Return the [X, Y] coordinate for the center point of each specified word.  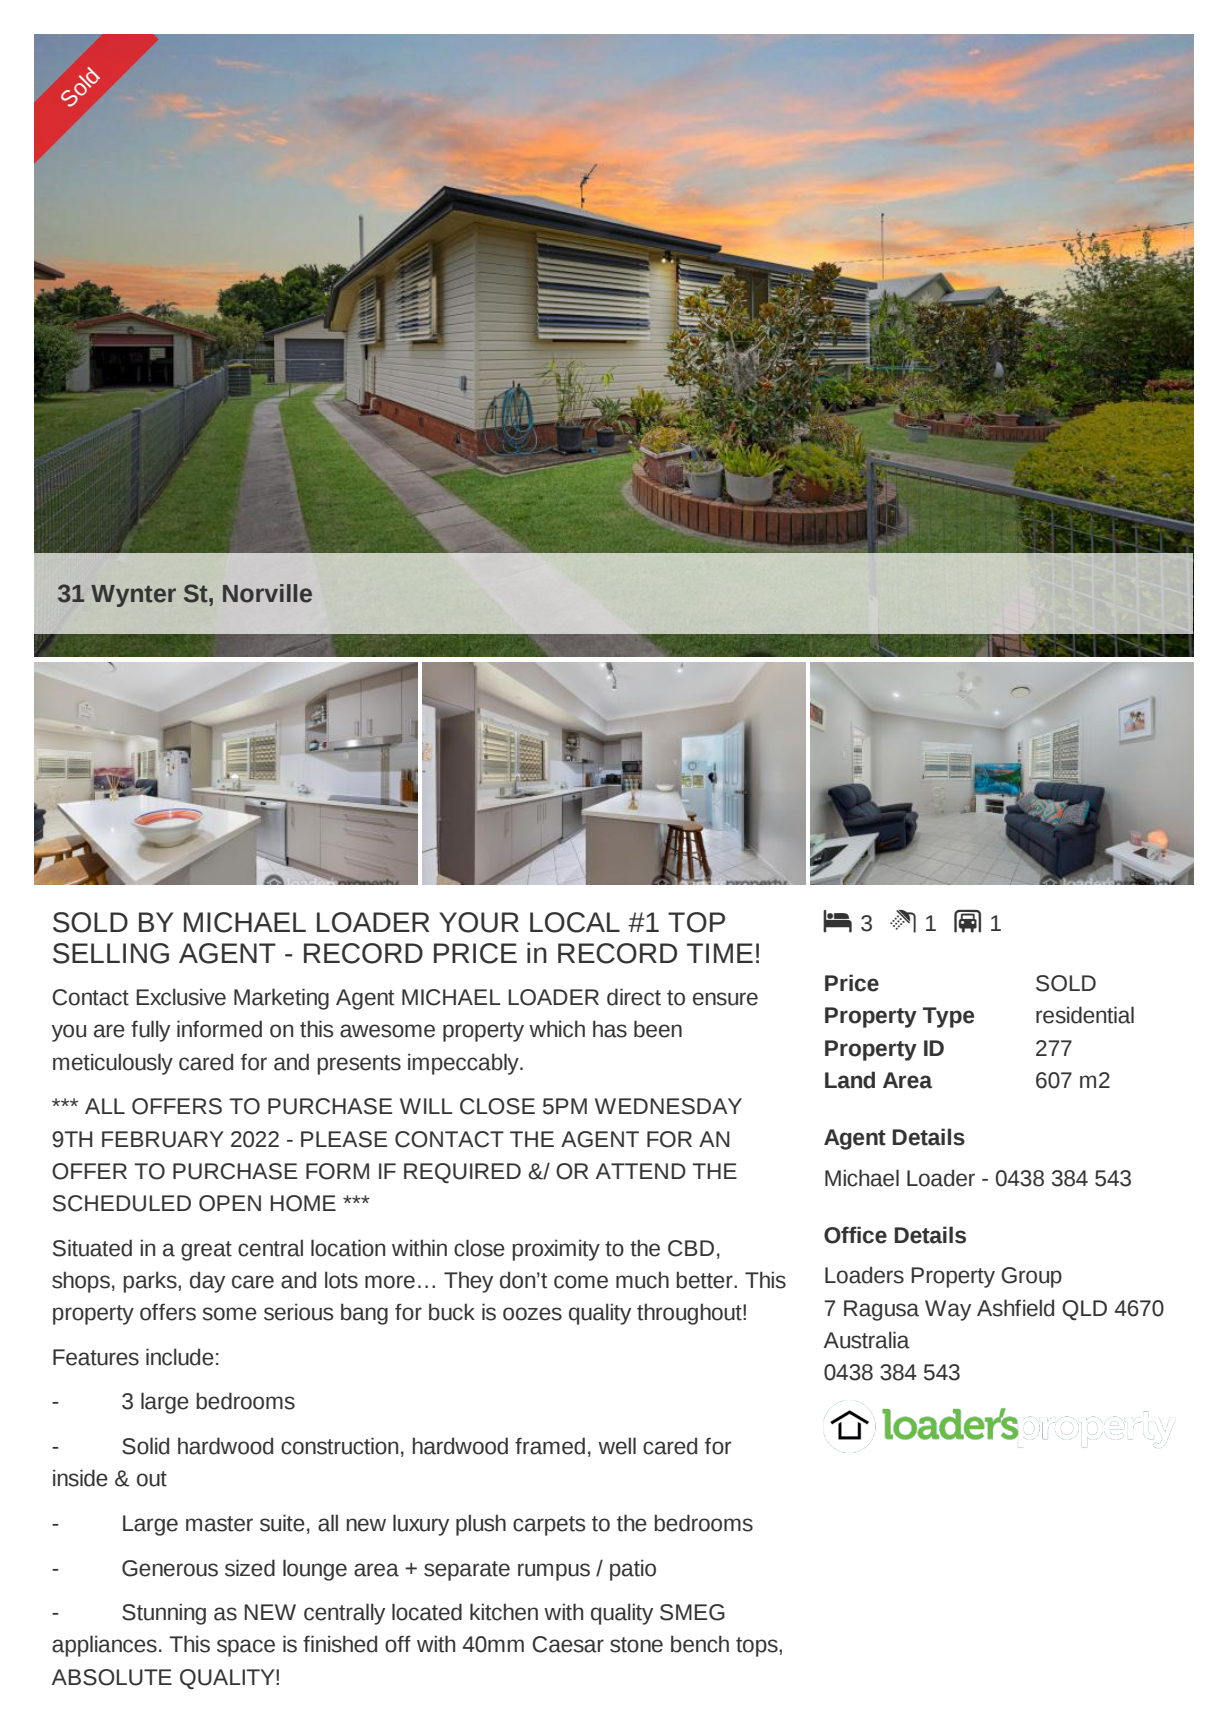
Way [948, 1310]
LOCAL [575, 922]
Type [948, 1017]
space [246, 1648]
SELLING [111, 953]
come [581, 1282]
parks [151, 1282]
